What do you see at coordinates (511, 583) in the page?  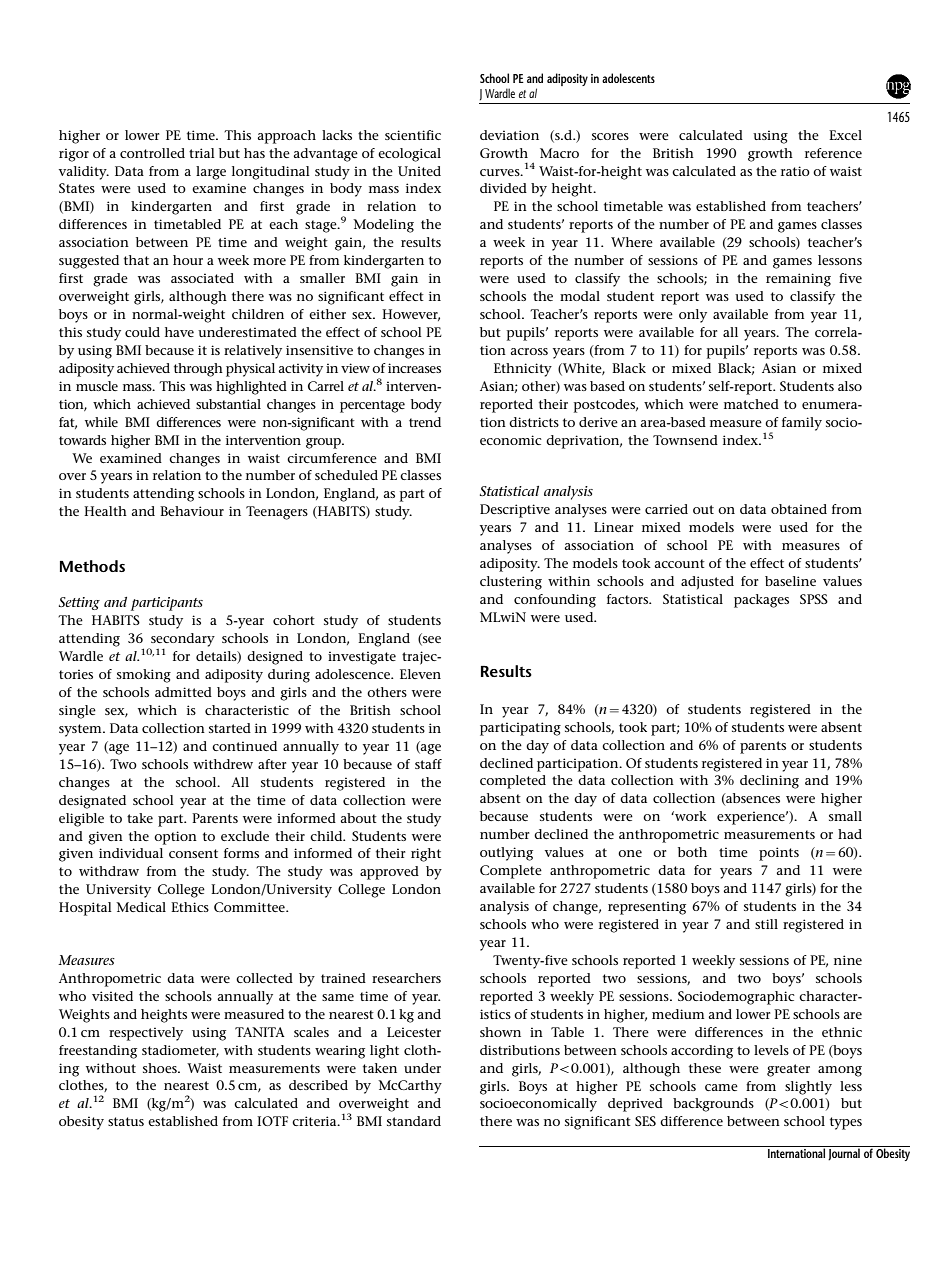 I see `clustering` at bounding box center [511, 583].
